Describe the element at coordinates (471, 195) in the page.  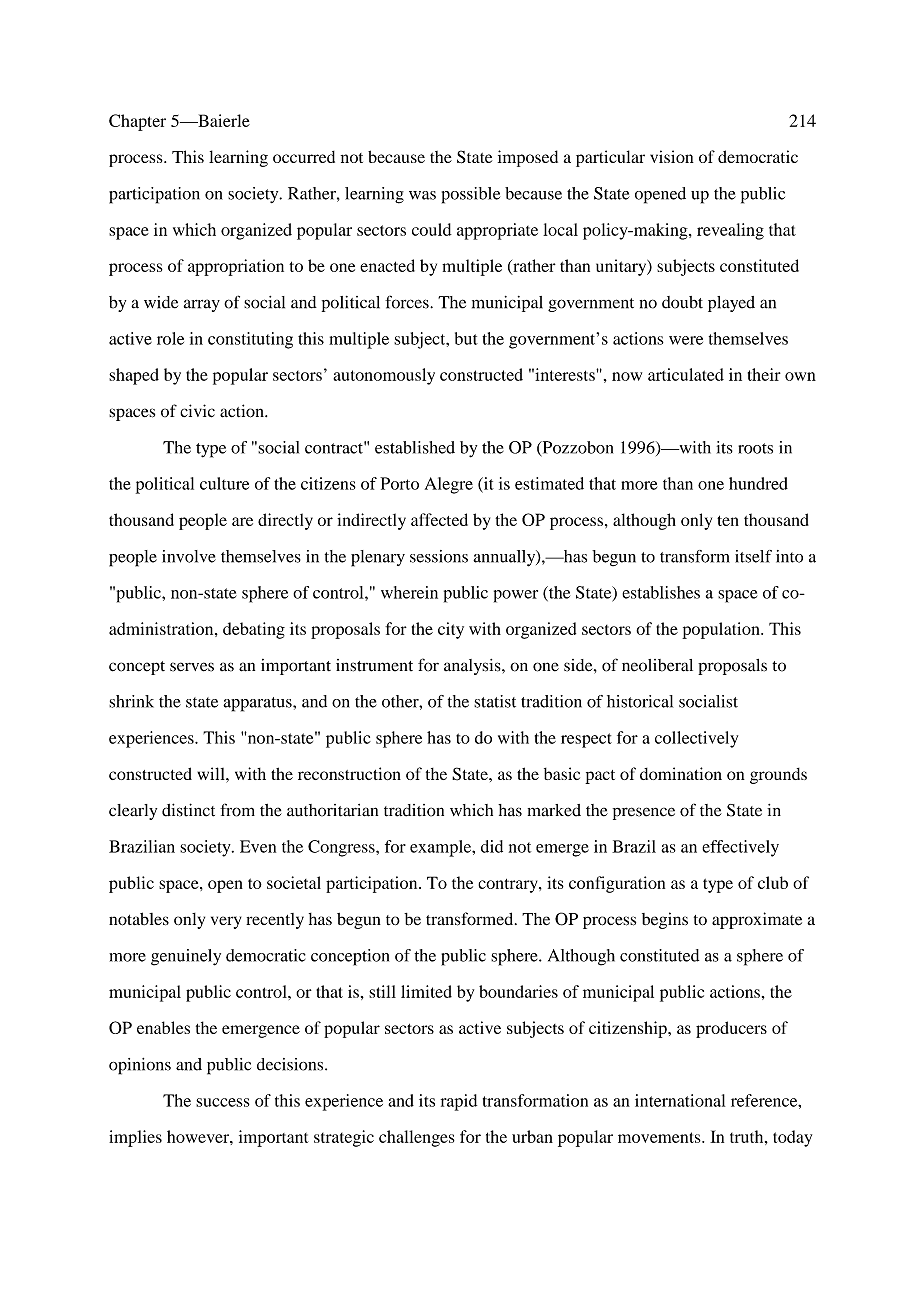
I see `possible` at that location.
